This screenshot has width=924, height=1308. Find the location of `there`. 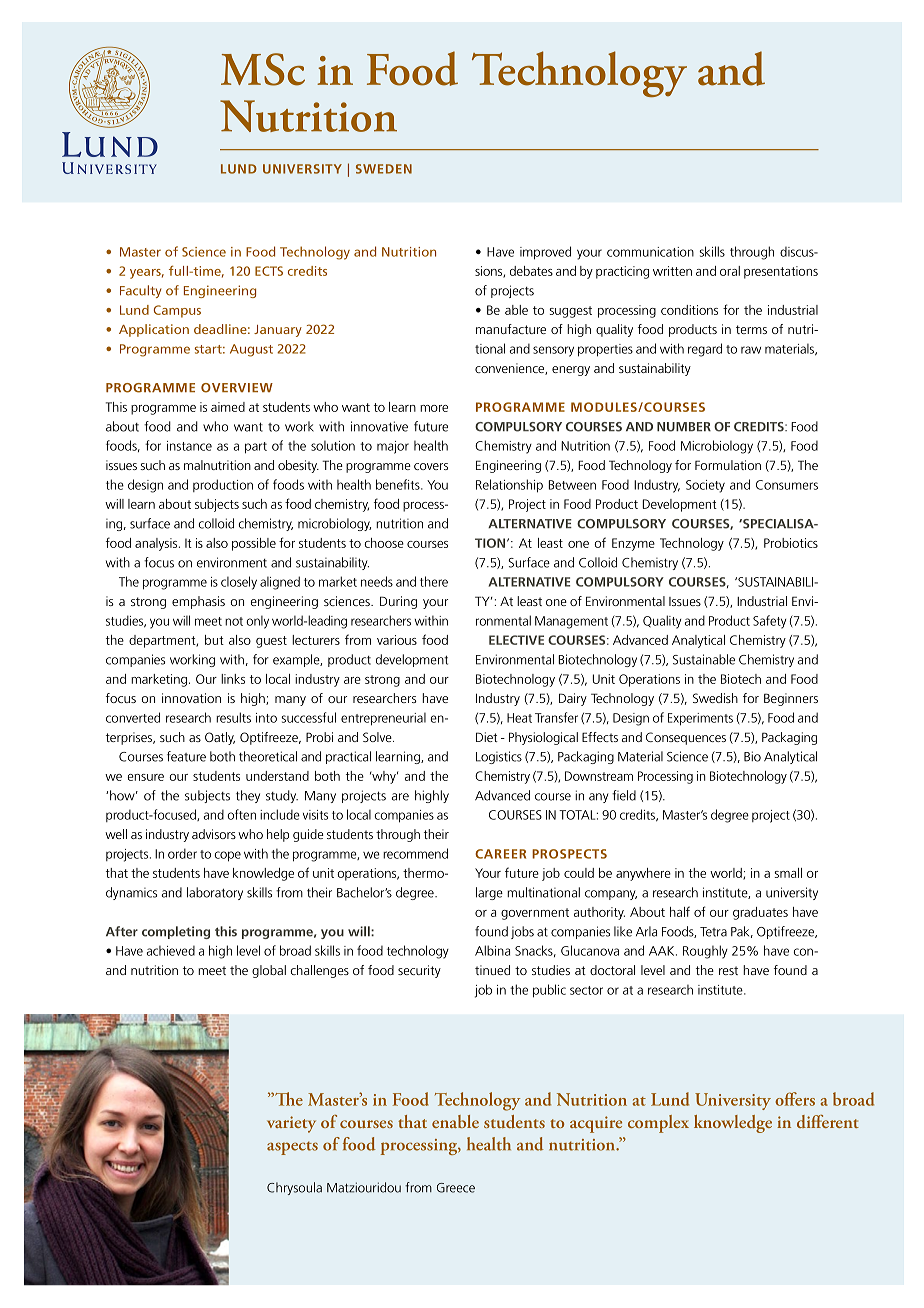

there is located at coordinates (434, 581).
